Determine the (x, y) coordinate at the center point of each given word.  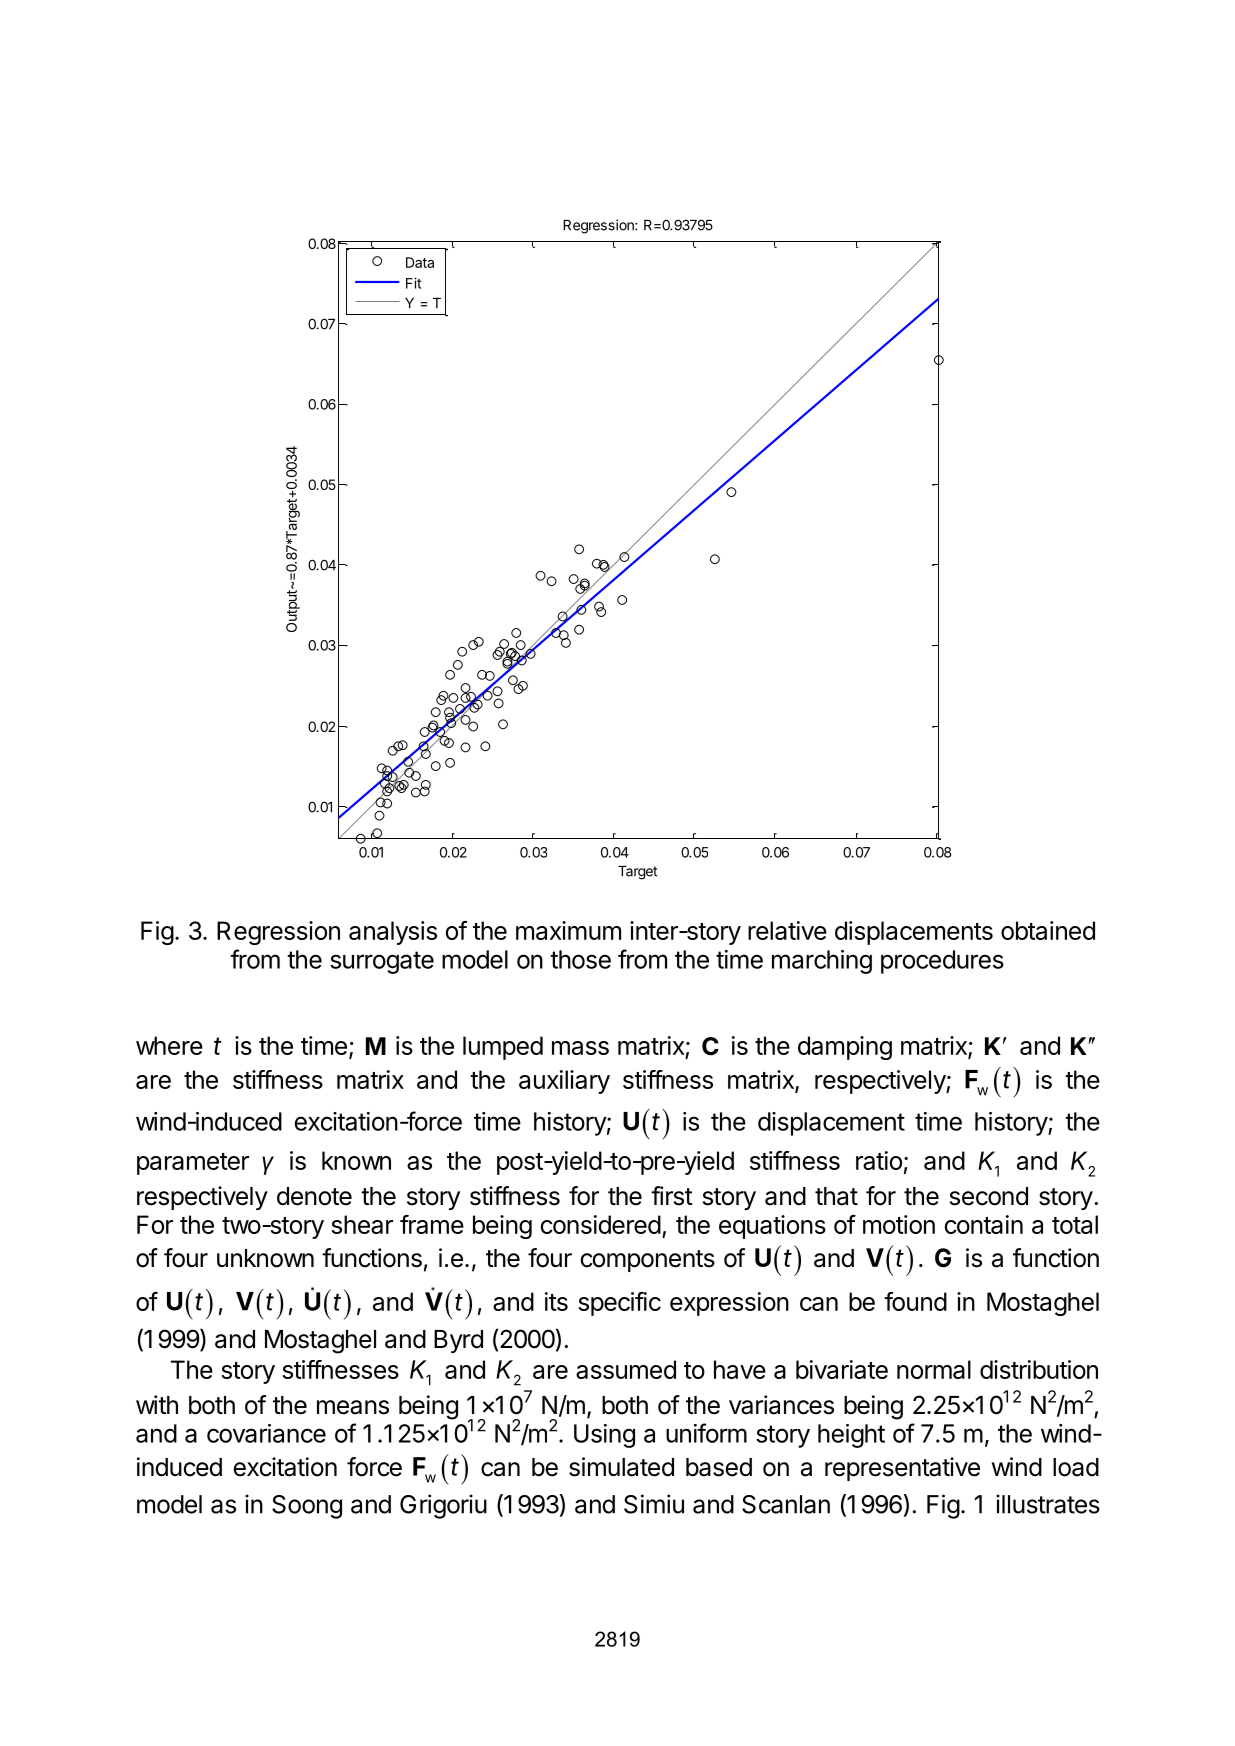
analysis (393, 933)
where (169, 1045)
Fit (413, 283)
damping (845, 1048)
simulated (621, 1467)
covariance (266, 1433)
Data (420, 262)
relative (787, 930)
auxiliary (564, 1082)
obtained (1048, 930)
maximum (568, 930)
